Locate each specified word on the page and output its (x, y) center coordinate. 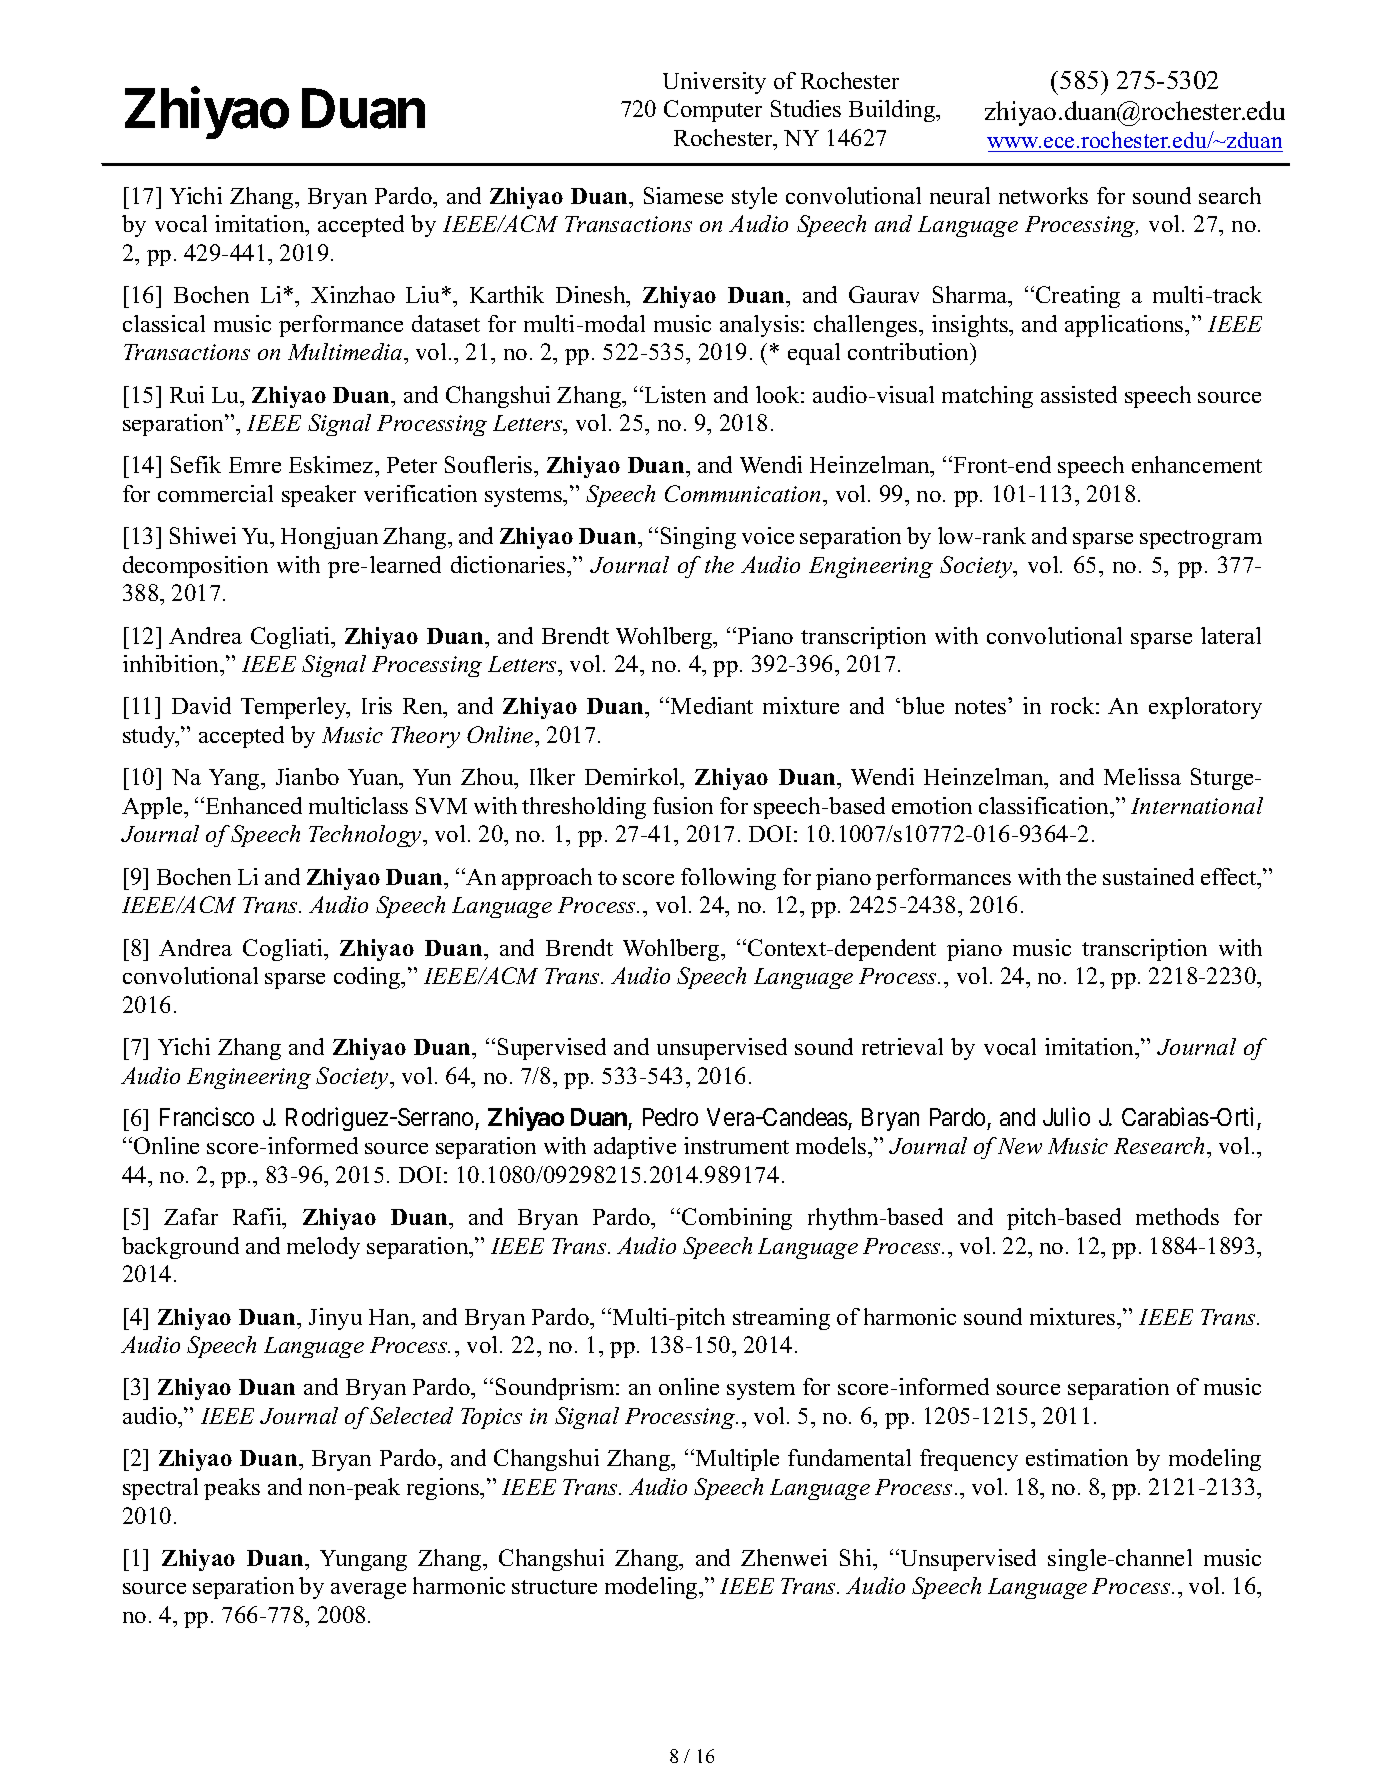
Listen (675, 394)
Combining (737, 1219)
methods (1177, 1216)
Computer (713, 111)
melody (323, 1248)
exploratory (1205, 708)
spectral (160, 1489)
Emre (255, 465)
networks (1043, 195)
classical (164, 323)
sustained (1148, 876)
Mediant (712, 705)
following (728, 879)
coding (368, 978)
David (201, 705)
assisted (1079, 394)
